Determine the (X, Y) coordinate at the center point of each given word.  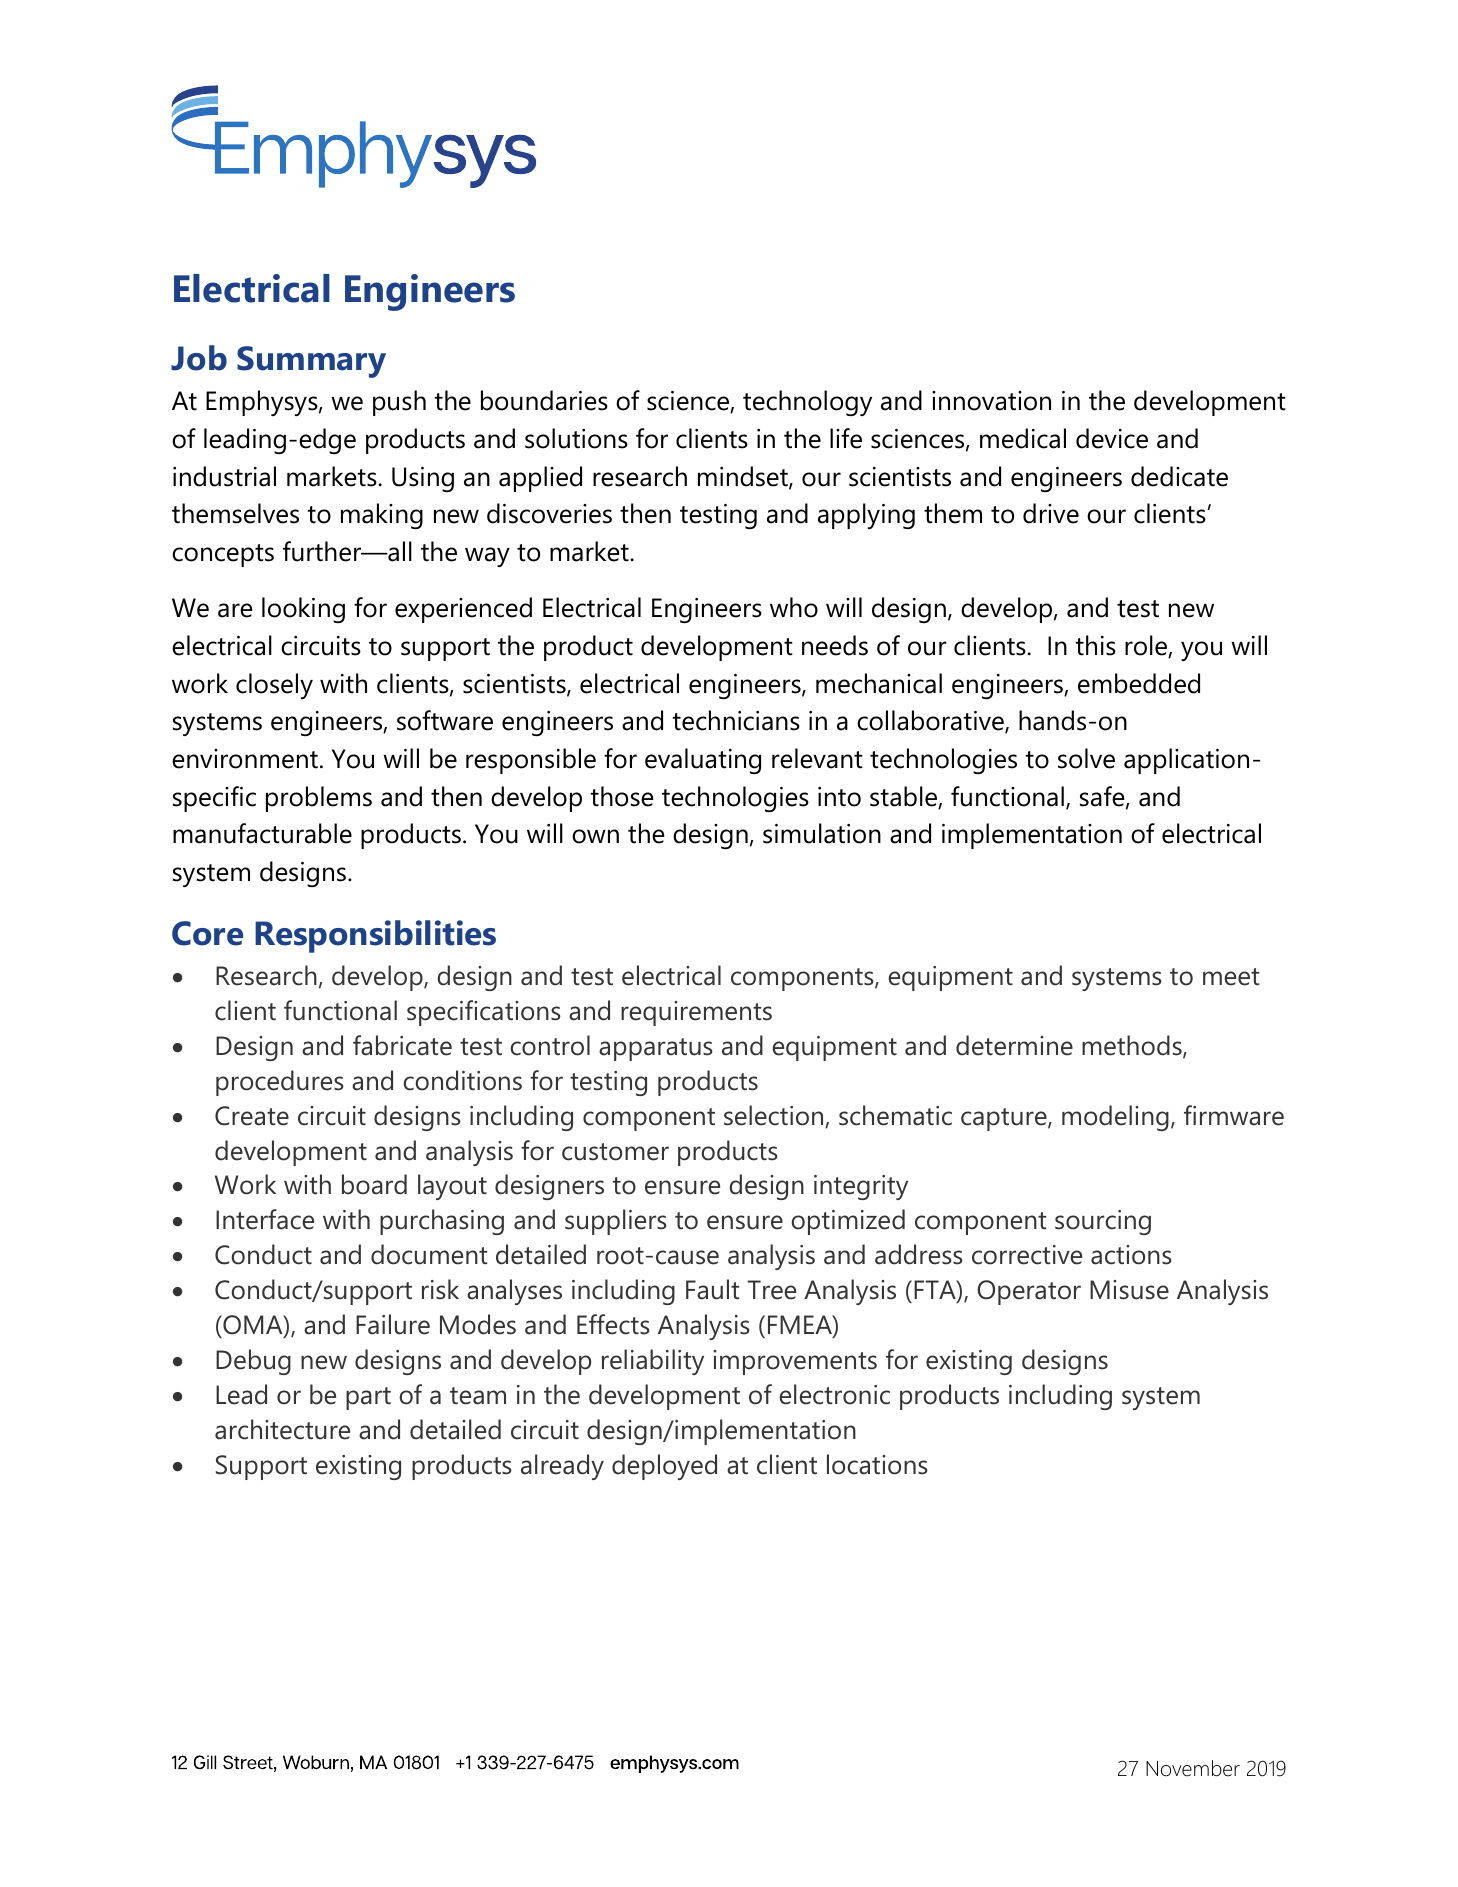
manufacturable (262, 833)
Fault (712, 1289)
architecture (282, 1429)
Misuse (1129, 1290)
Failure (393, 1324)
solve (1086, 758)
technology (807, 403)
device (1112, 438)
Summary (311, 362)
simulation (822, 833)
